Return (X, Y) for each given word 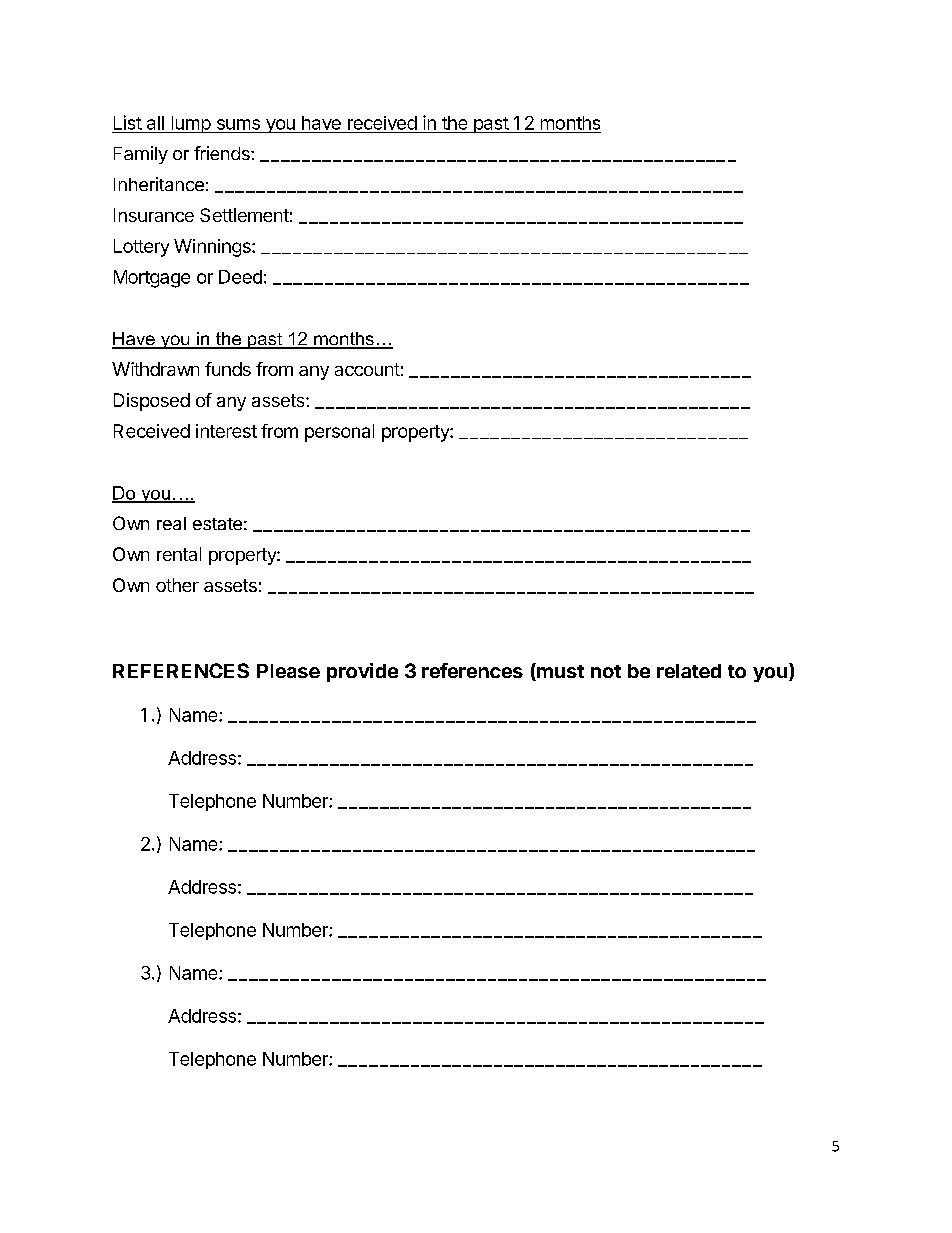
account (367, 369)
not (606, 671)
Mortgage (152, 279)
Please (288, 671)
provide (362, 672)
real (171, 523)
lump (190, 124)
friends (223, 153)
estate (217, 524)
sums (238, 124)
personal (339, 433)
